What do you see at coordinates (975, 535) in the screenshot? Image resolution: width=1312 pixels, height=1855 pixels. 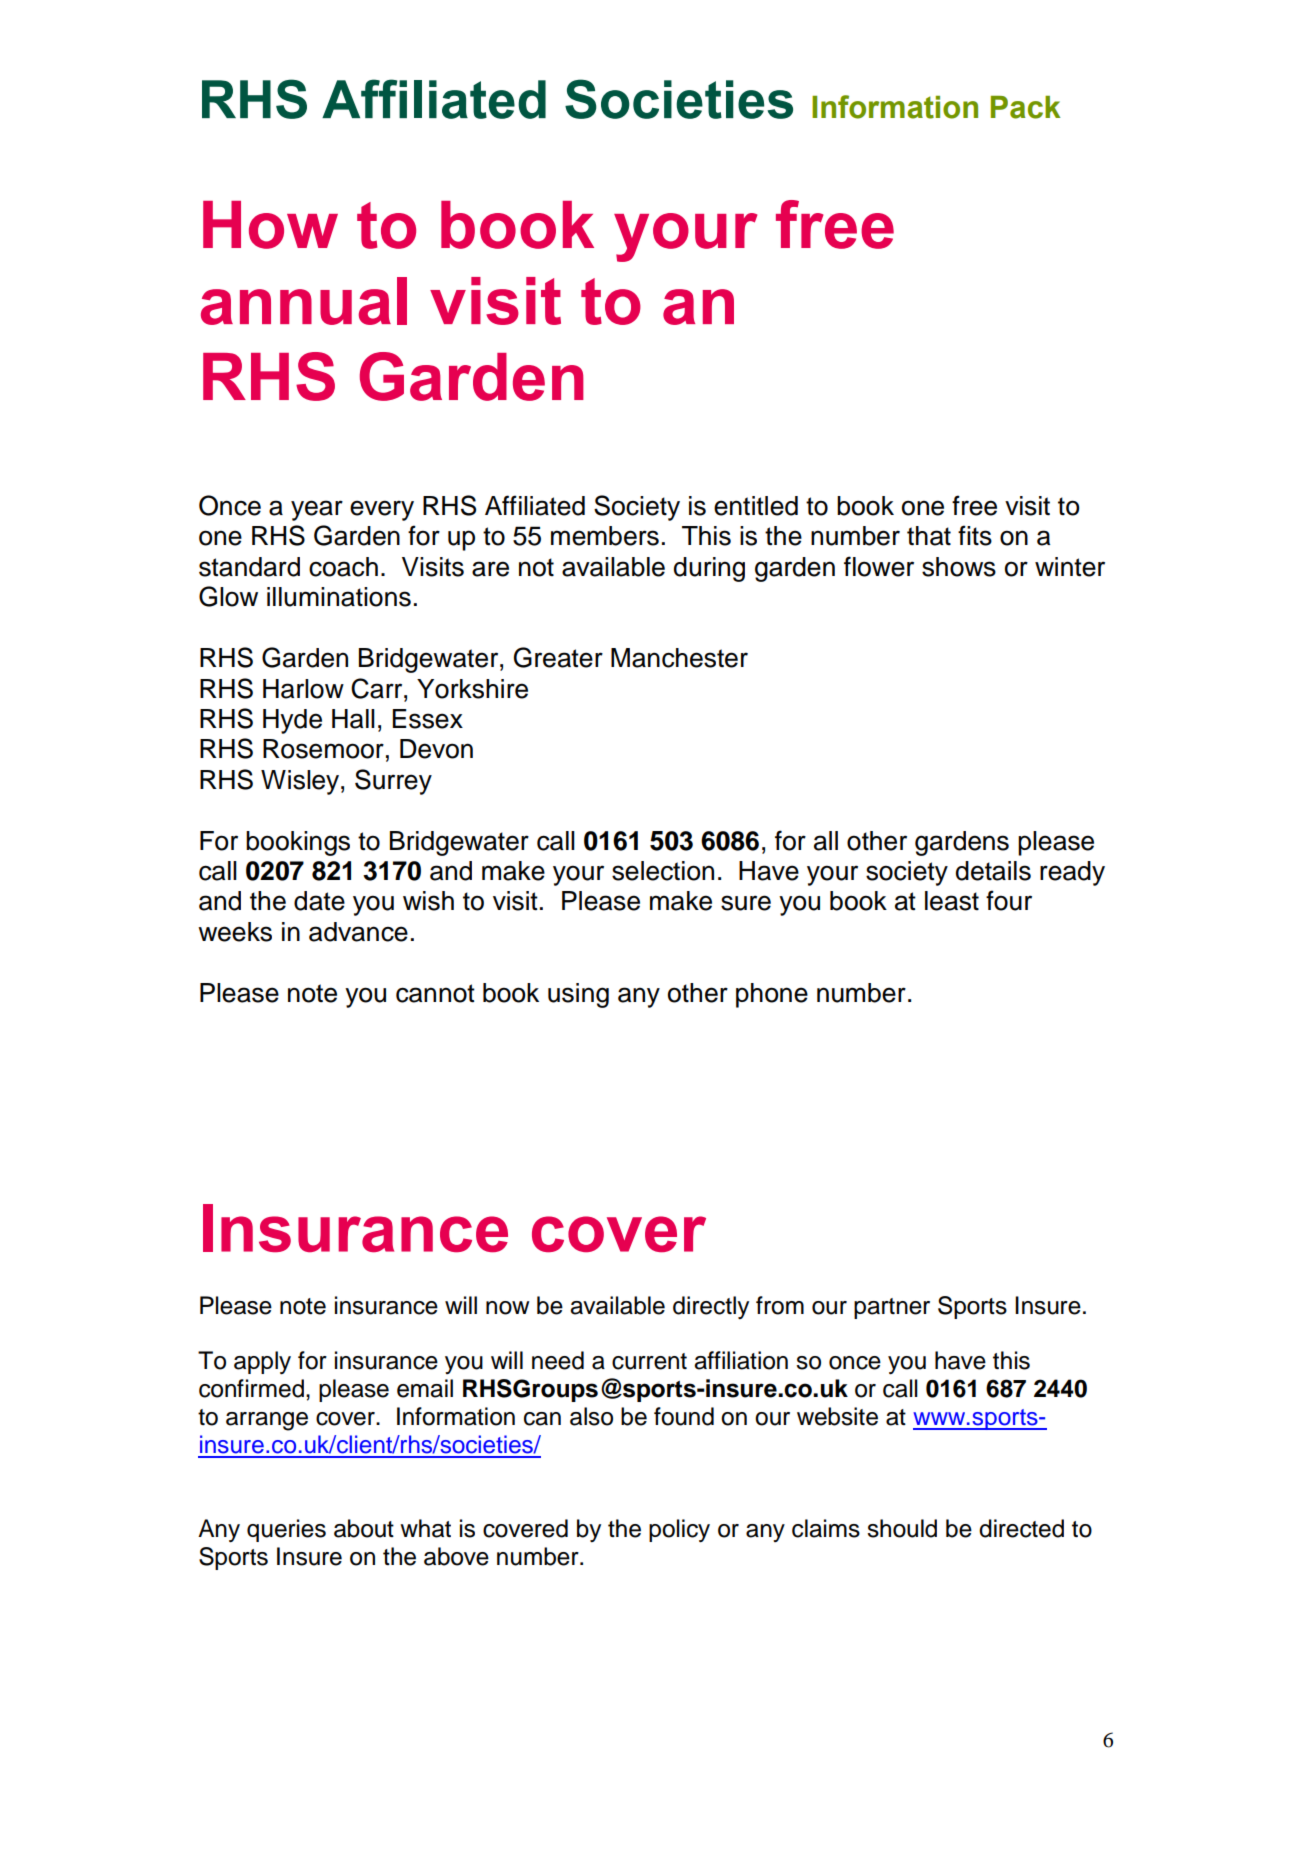 I see `fits` at bounding box center [975, 535].
